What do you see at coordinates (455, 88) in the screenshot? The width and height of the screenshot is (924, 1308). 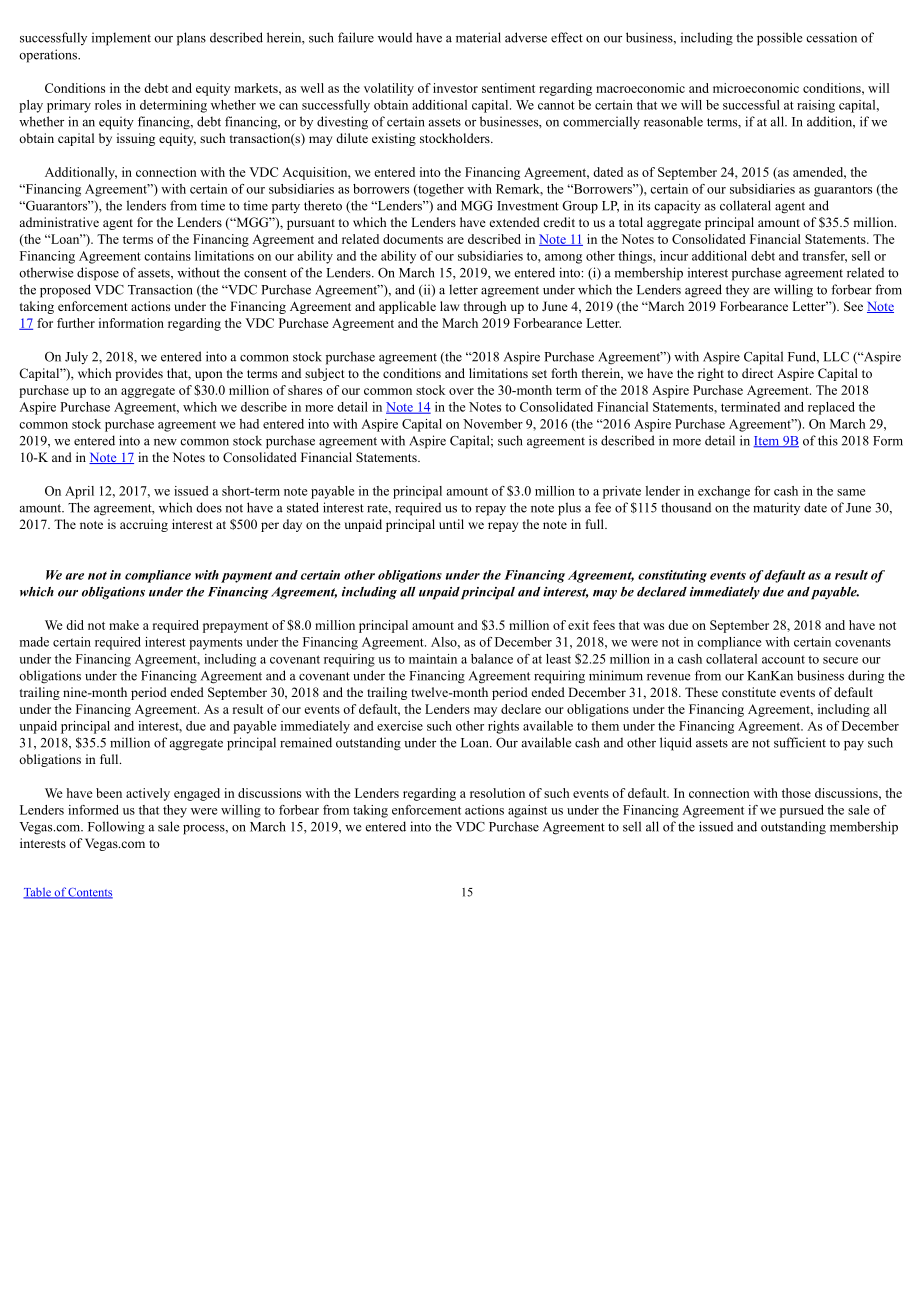 I see `investor` at bounding box center [455, 88].
